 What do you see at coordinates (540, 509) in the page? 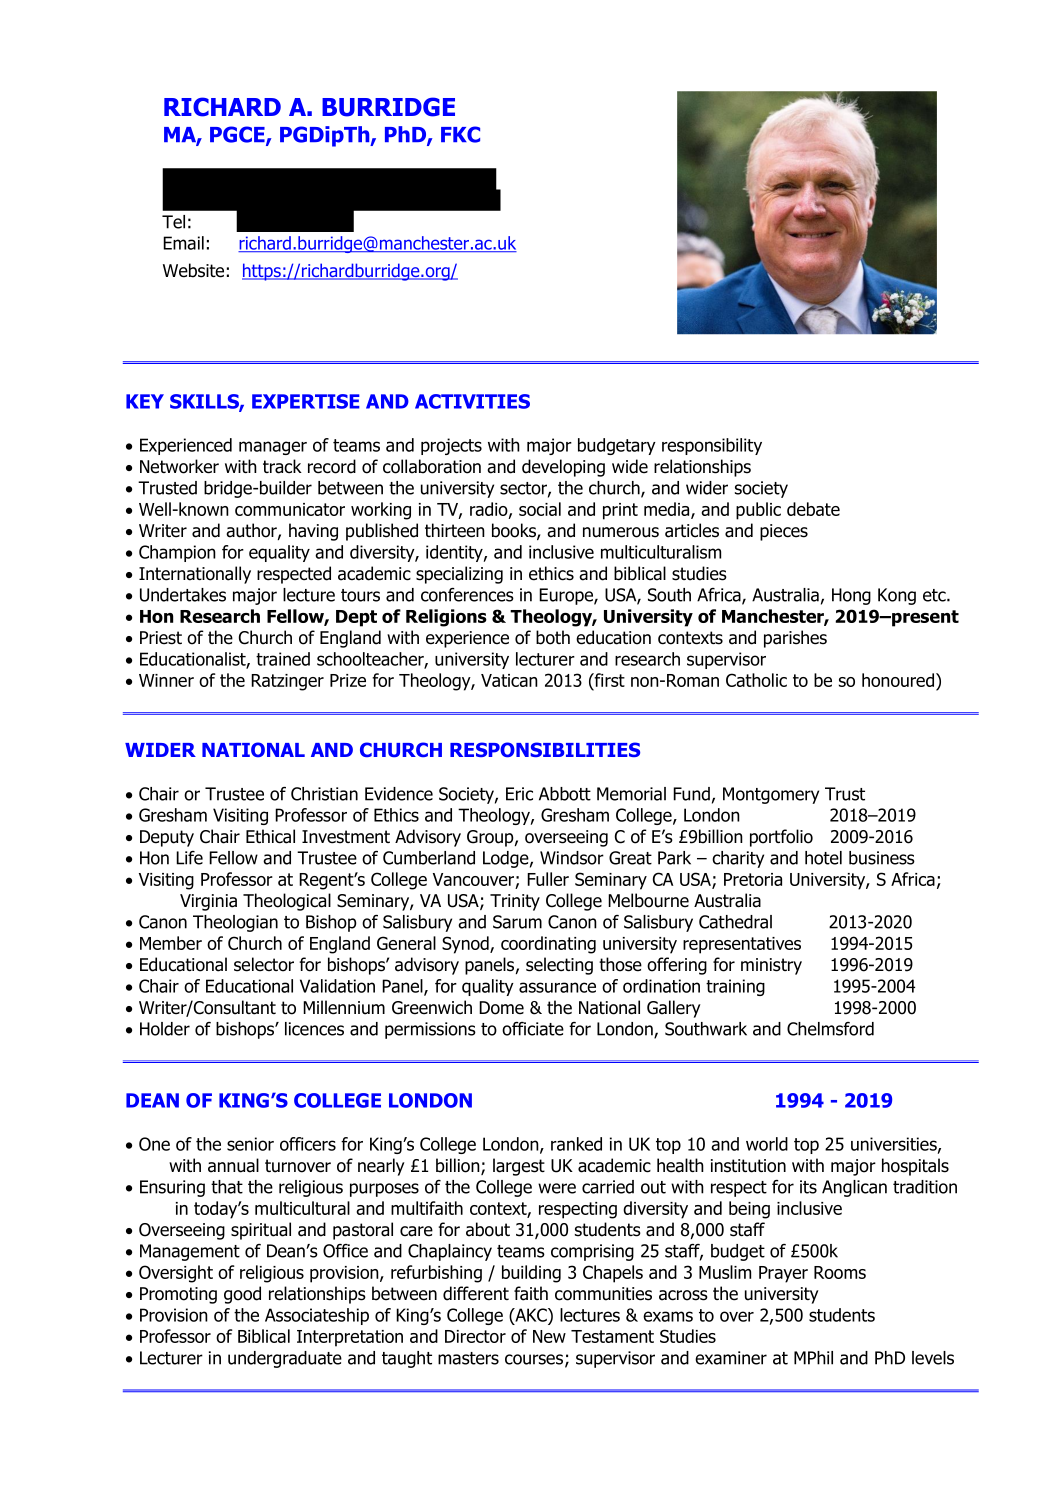
I see `social` at bounding box center [540, 509].
